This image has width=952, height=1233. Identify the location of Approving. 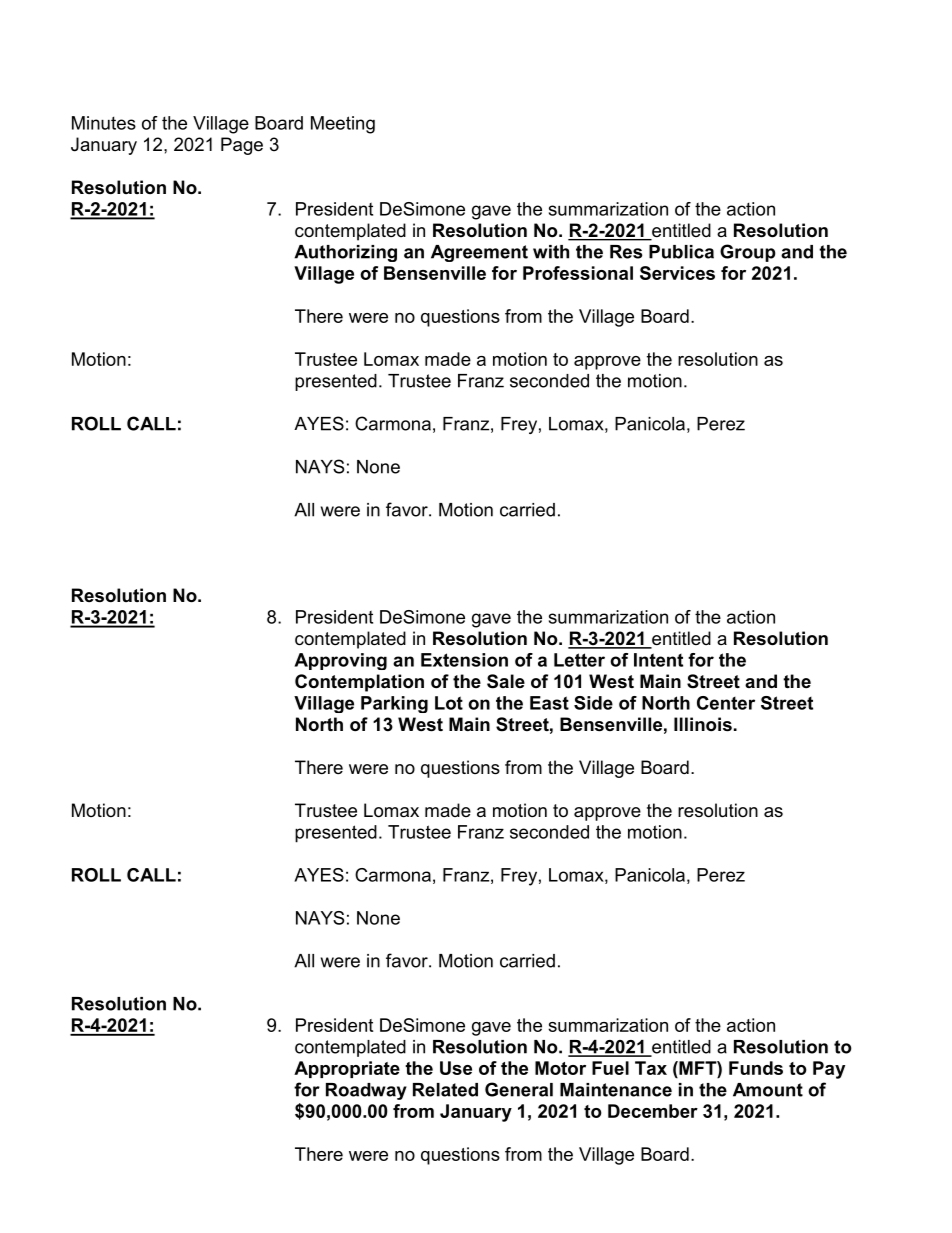
(340, 661).
